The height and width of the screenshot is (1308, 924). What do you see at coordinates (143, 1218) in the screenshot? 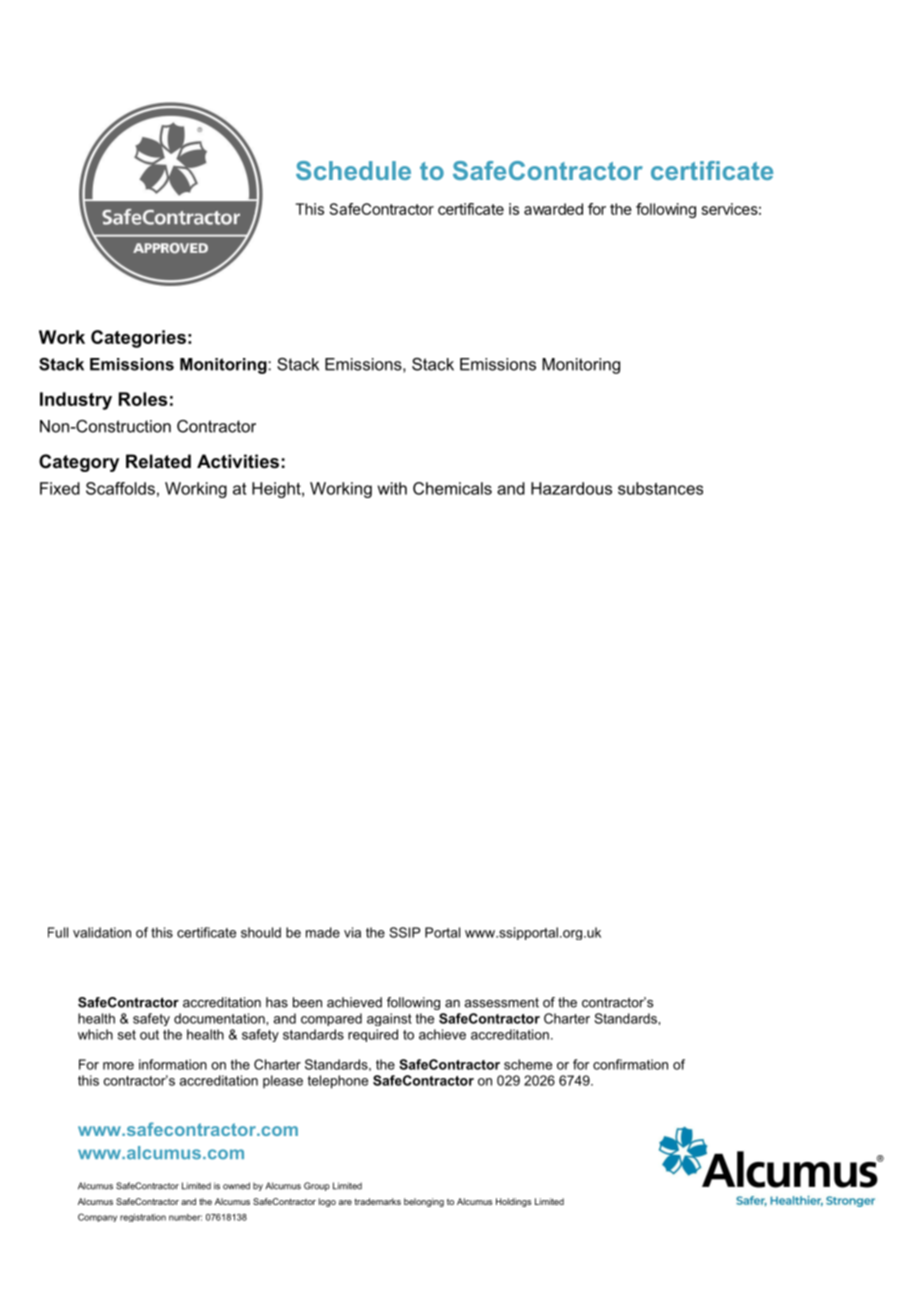
I see `registration` at bounding box center [143, 1218].
